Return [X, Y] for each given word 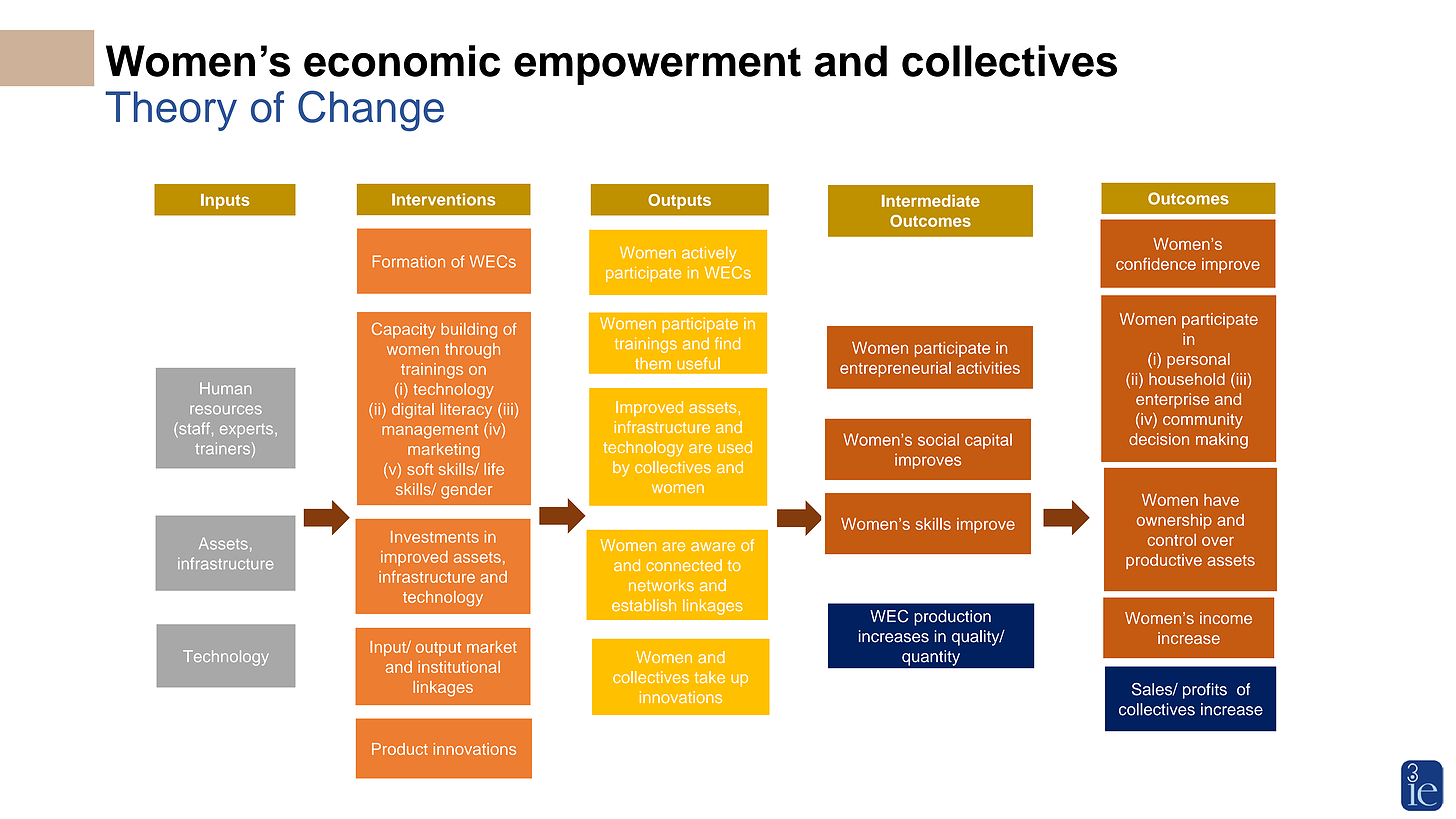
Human [225, 388]
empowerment [657, 66]
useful [698, 363]
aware [713, 546]
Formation [409, 261]
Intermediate [931, 200]
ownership [1174, 521]
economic [402, 61]
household [1187, 379]
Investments [435, 537]
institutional [459, 667]
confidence [1156, 264]
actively [709, 254]
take [710, 677]
